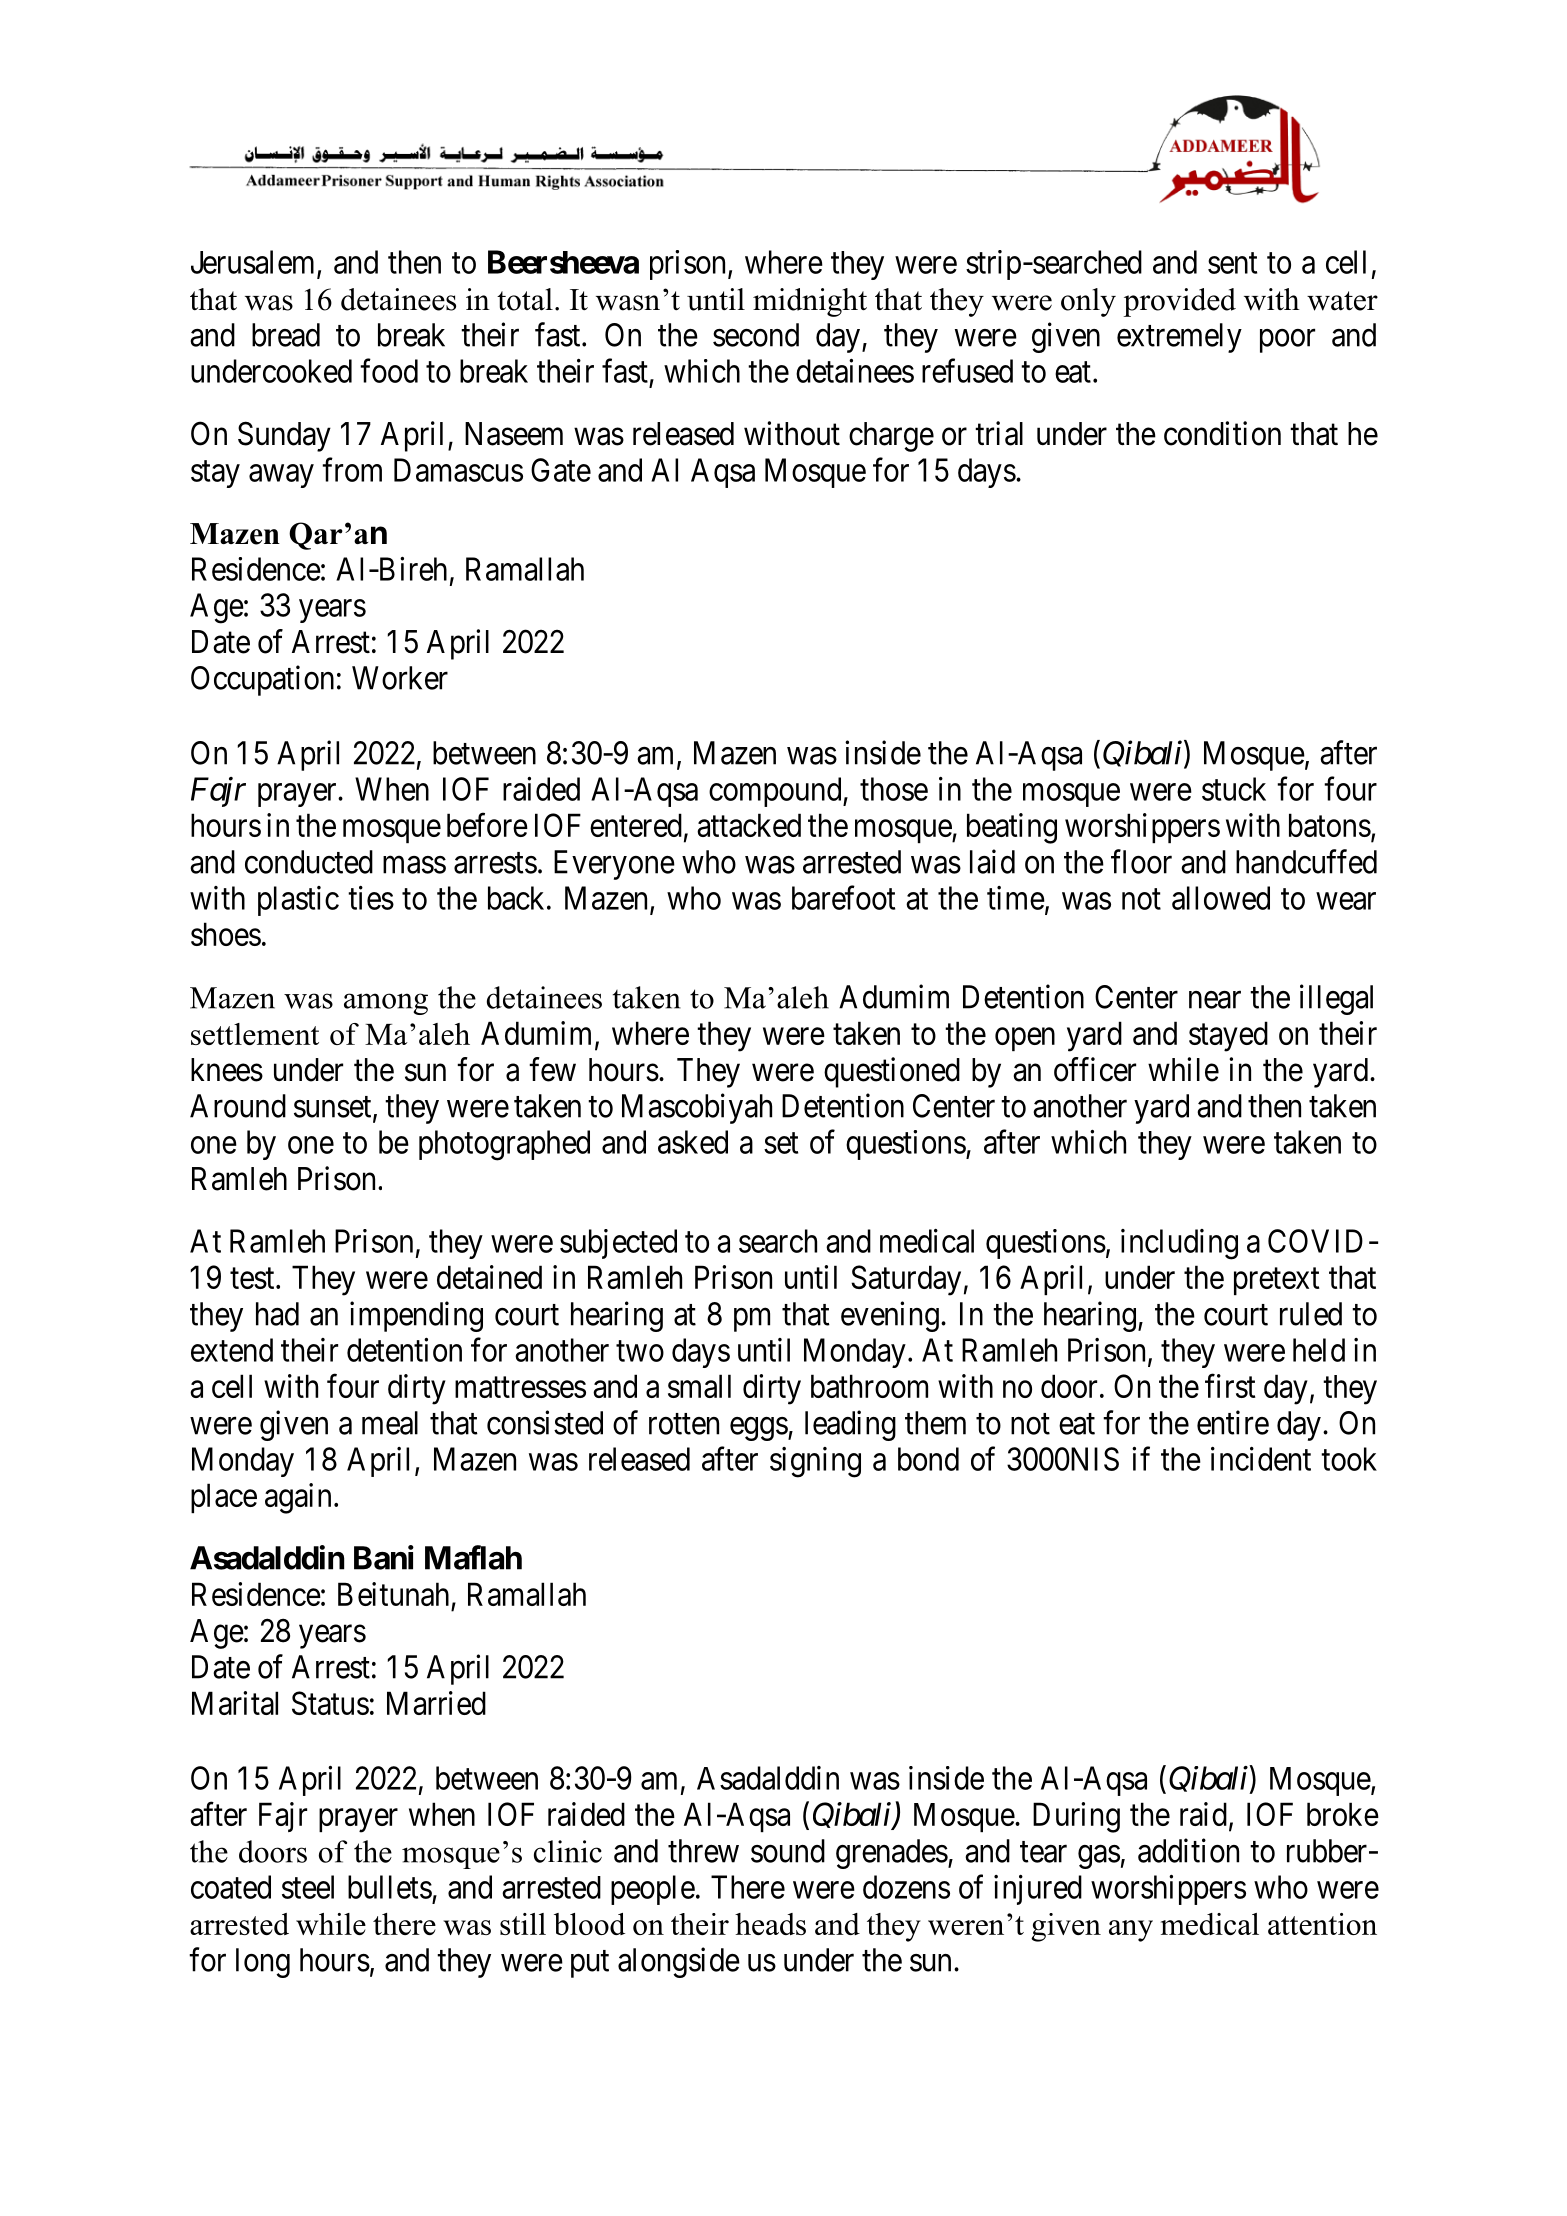 The height and width of the image is (2216, 1567). What do you see at coordinates (1261, 1459) in the image?
I see `incident` at bounding box center [1261, 1459].
